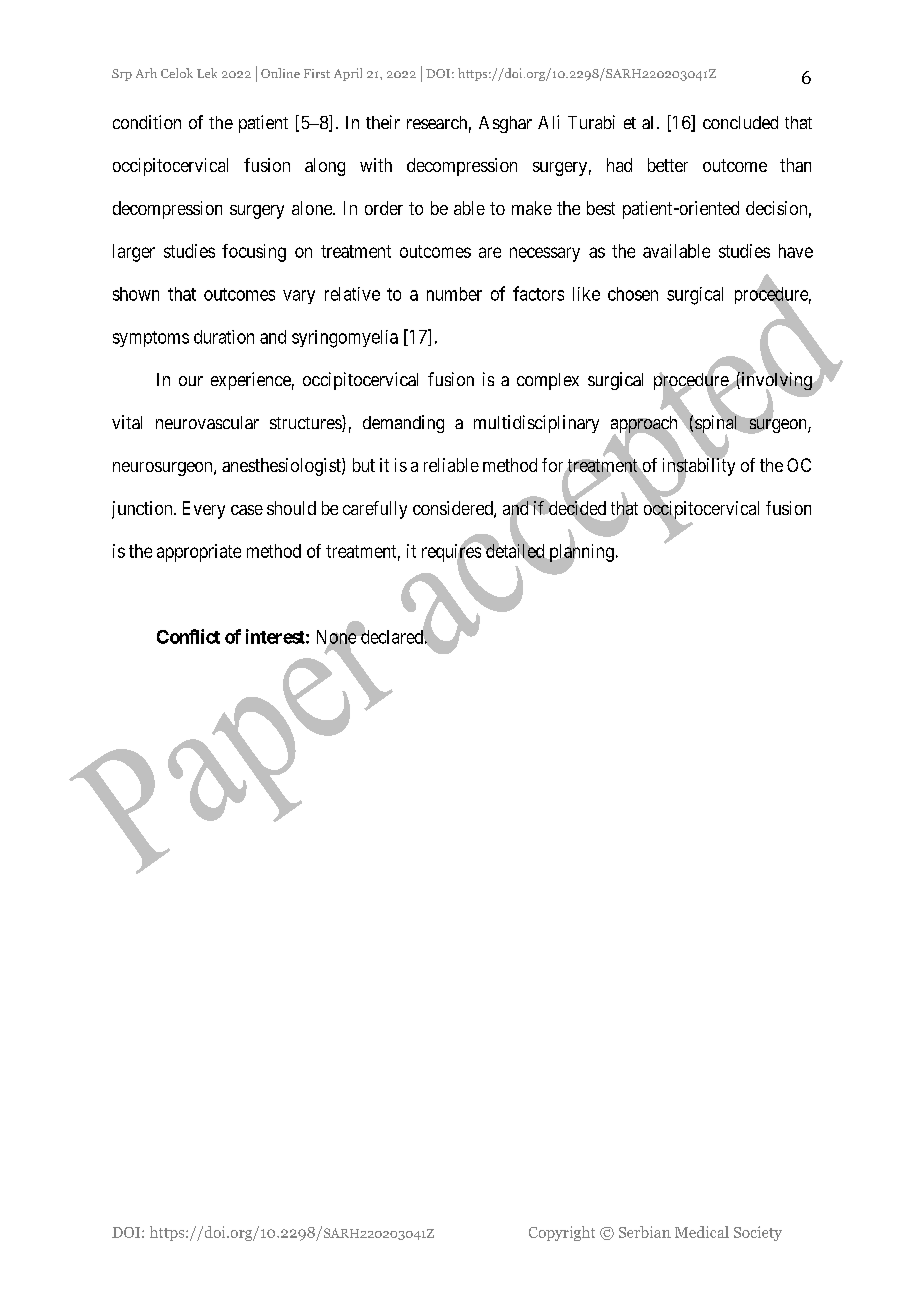 This screenshot has height=1307, width=924. Describe the element at coordinates (740, 122) in the screenshot. I see `concluded` at that location.
